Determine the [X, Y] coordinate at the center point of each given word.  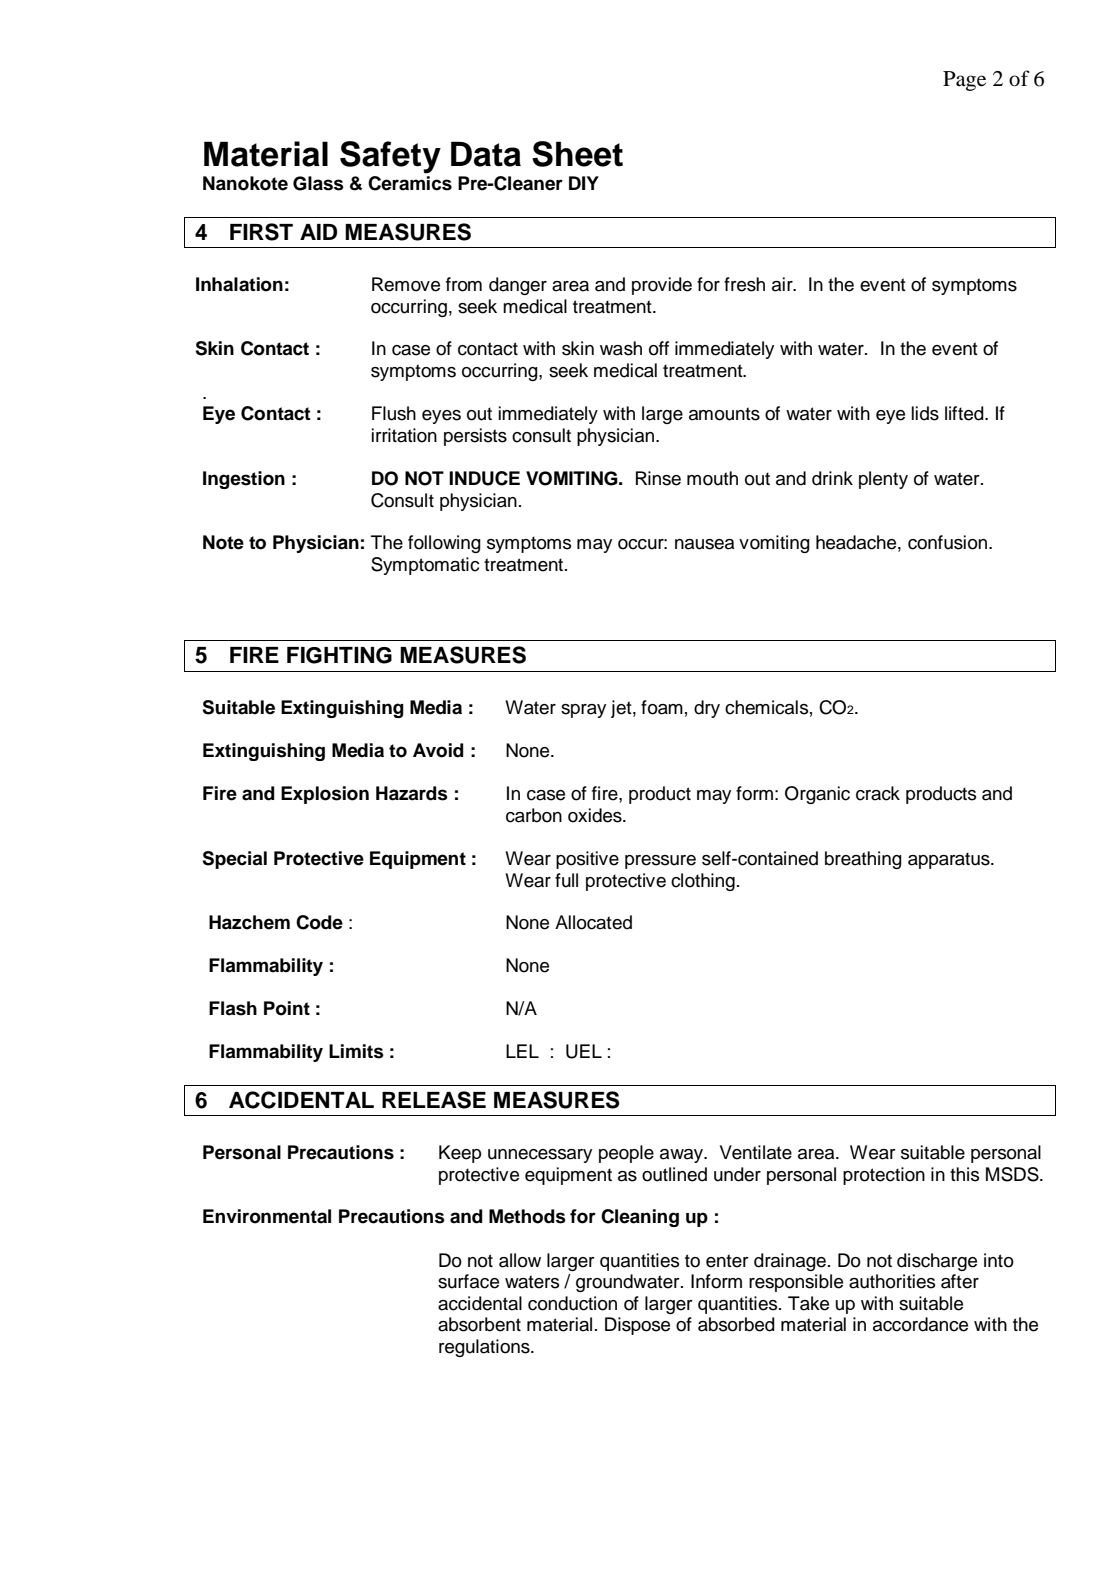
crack [878, 793]
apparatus [950, 860]
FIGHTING [339, 655]
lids [925, 413]
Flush [394, 413]
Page [964, 81]
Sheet [577, 154]
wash [621, 348]
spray [583, 711]
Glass [318, 183]
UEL [584, 1051]
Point [287, 1008]
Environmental [267, 1216]
